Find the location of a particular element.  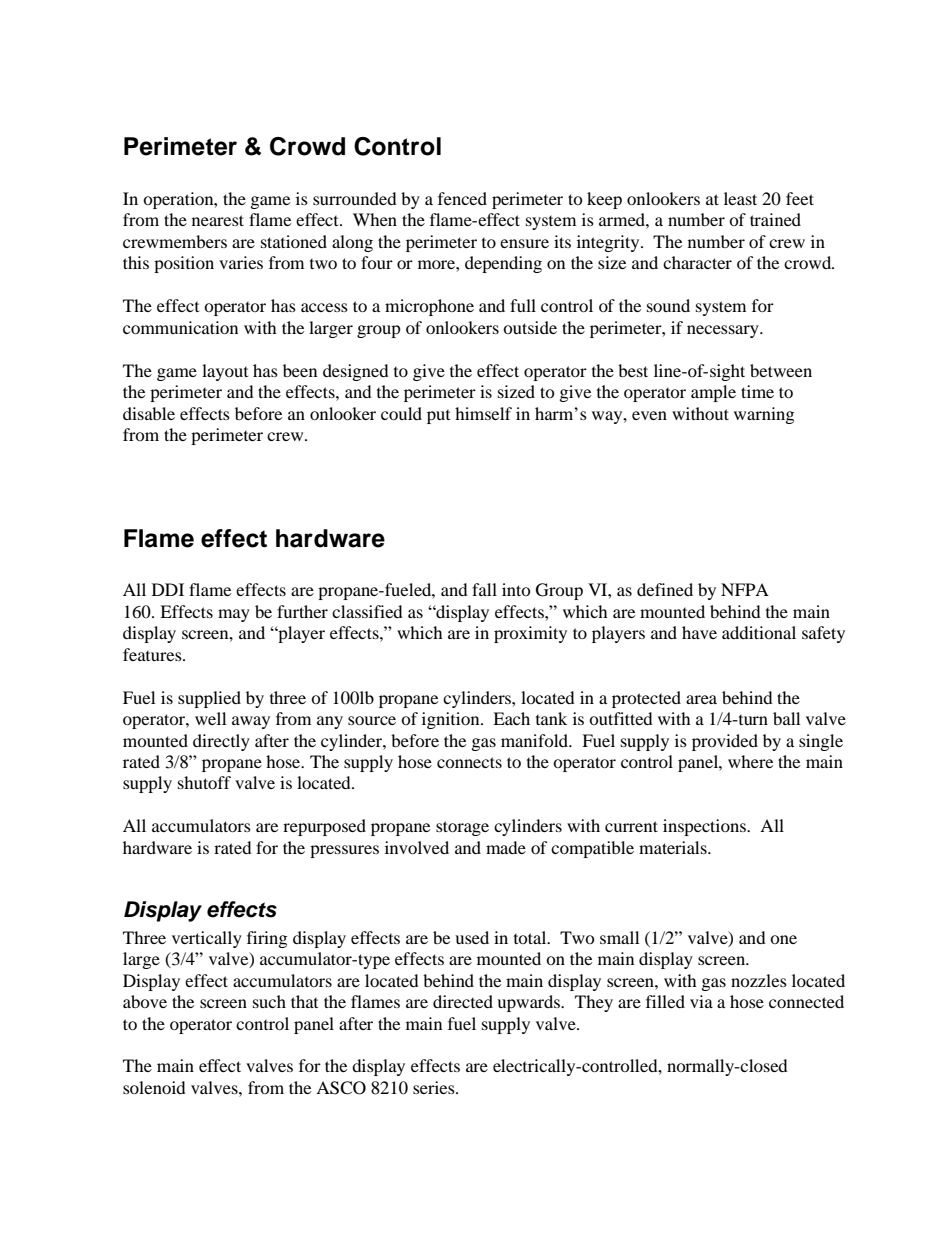

fenced is located at coordinates (462, 198).
